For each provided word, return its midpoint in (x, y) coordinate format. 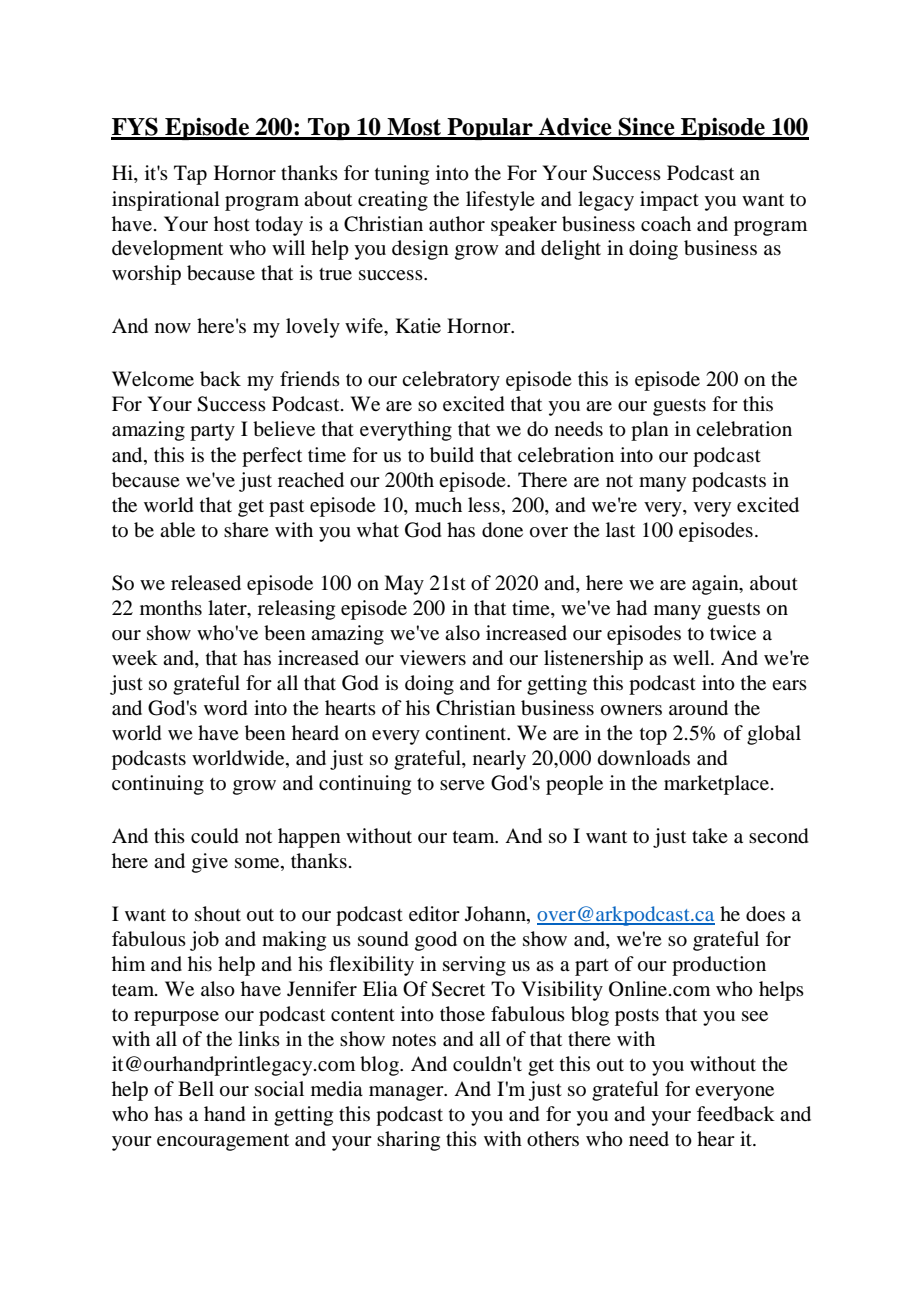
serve (462, 785)
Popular (490, 129)
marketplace (718, 785)
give (210, 863)
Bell (196, 1088)
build (452, 455)
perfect (272, 457)
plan (650, 431)
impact (669, 201)
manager (407, 1093)
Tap (190, 175)
